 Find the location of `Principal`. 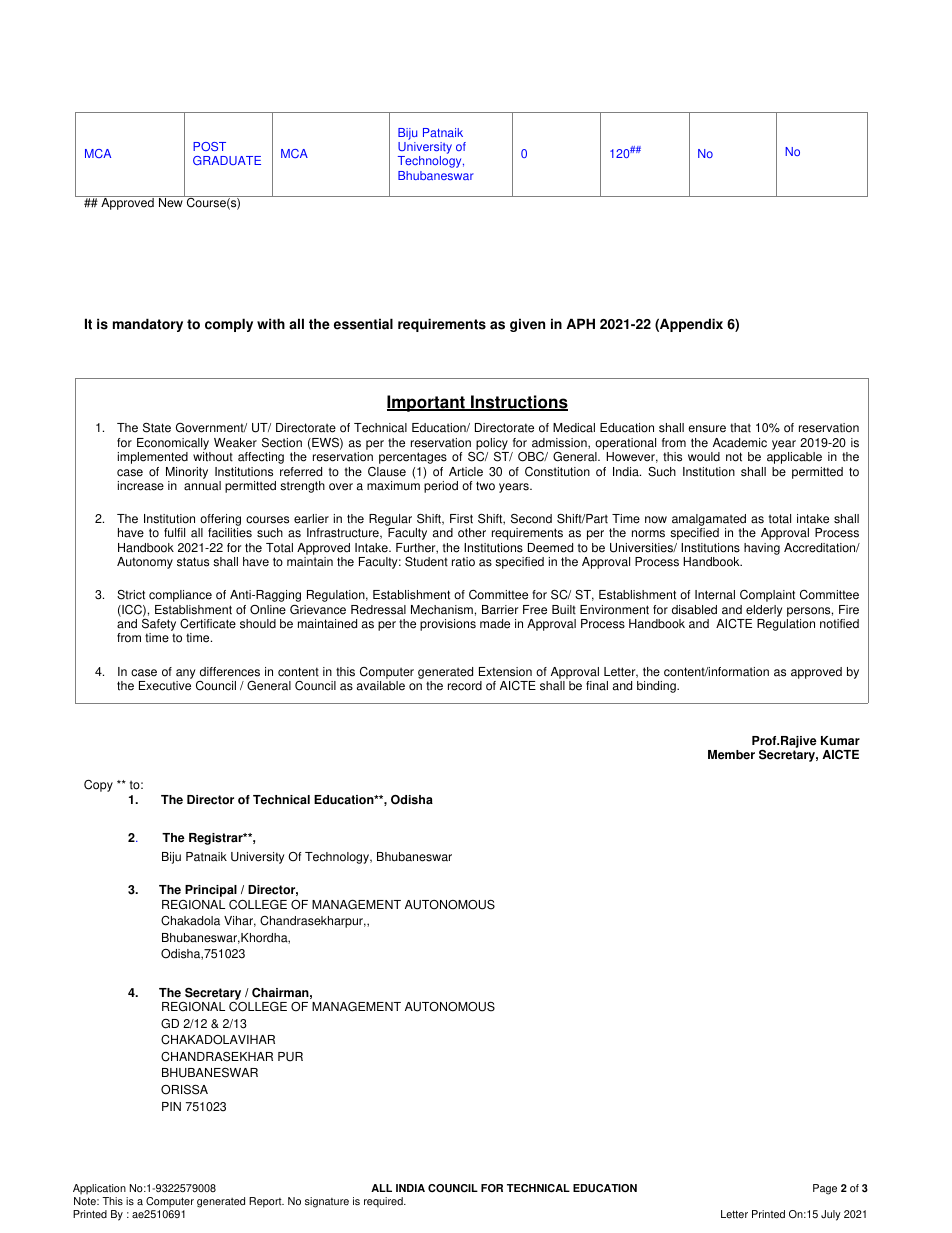

Principal is located at coordinates (211, 892).
